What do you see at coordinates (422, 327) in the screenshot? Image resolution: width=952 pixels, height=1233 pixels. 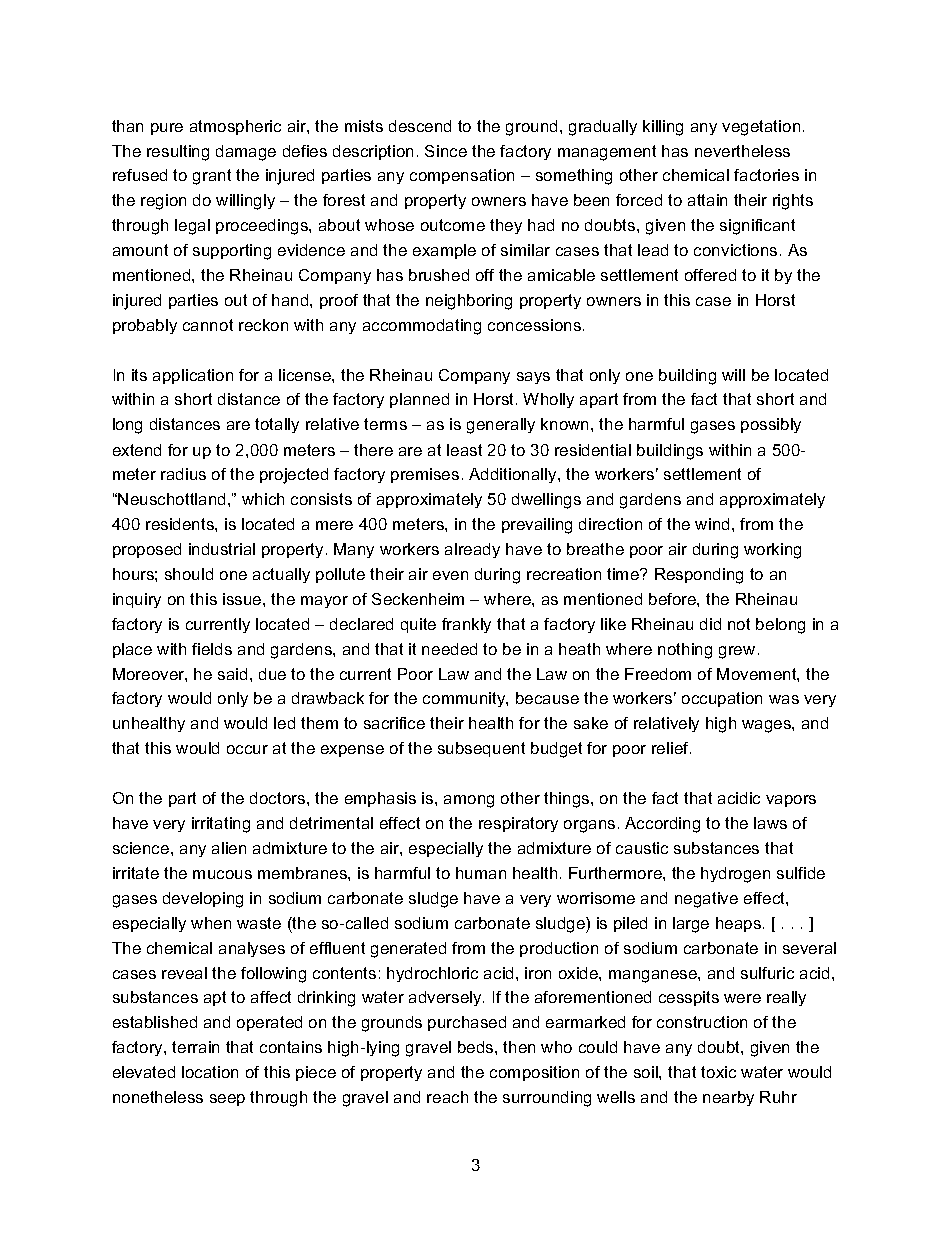 I see `accommodating` at bounding box center [422, 327].
